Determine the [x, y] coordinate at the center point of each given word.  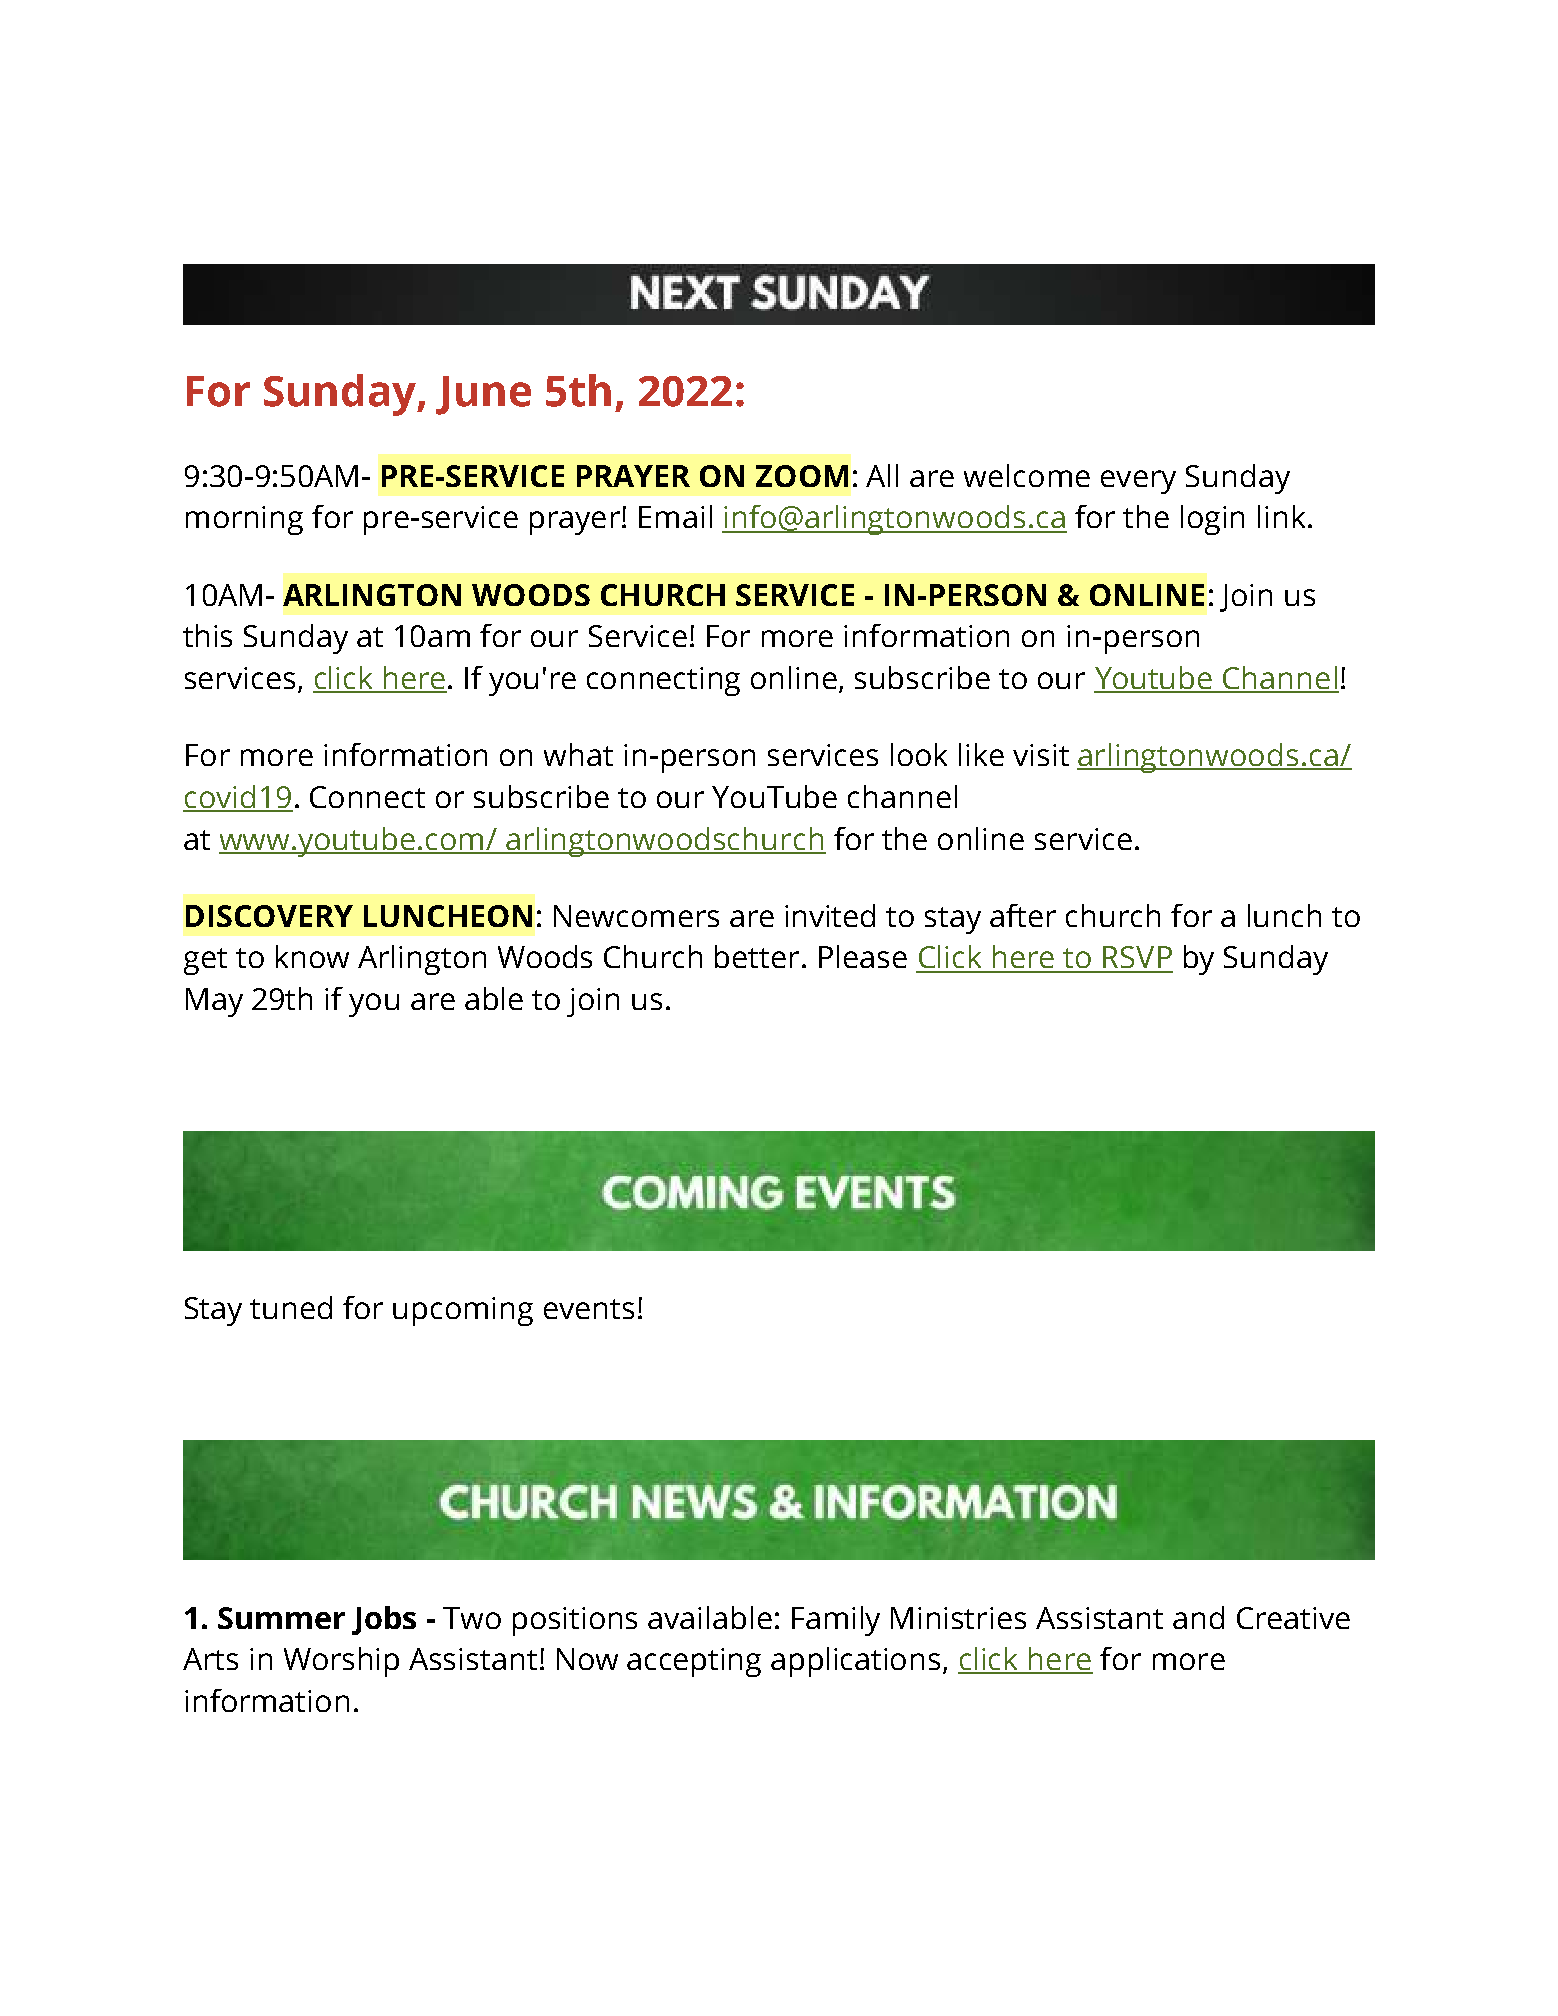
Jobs [384, 1620]
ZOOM [802, 476]
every [1138, 482]
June [483, 395]
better [757, 956]
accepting [694, 1662]
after [1023, 915]
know [312, 956]
